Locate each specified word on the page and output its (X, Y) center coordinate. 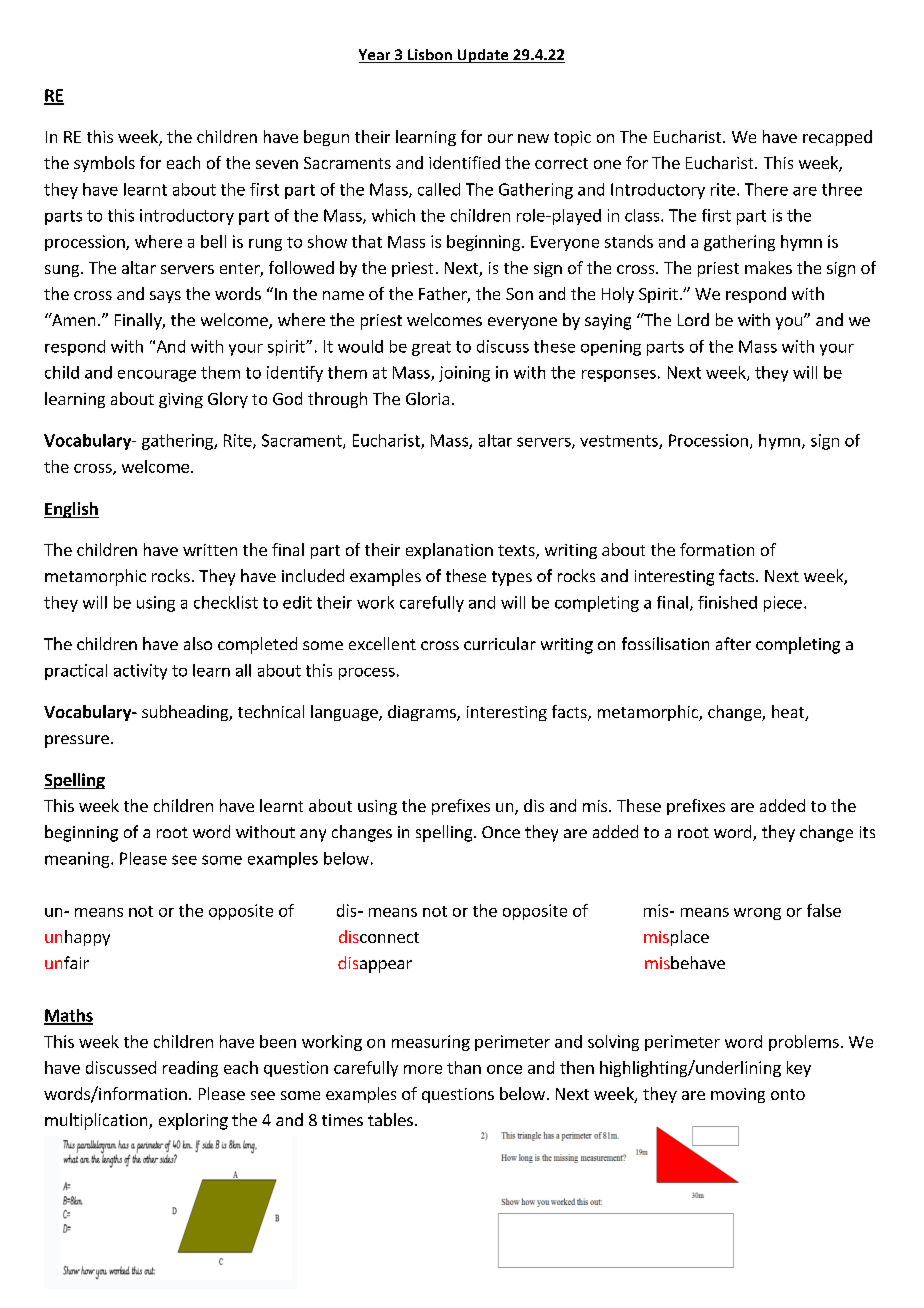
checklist (226, 602)
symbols (104, 164)
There (766, 189)
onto (788, 1094)
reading (190, 1069)
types (512, 578)
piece (783, 604)
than (464, 1067)
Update (483, 56)
